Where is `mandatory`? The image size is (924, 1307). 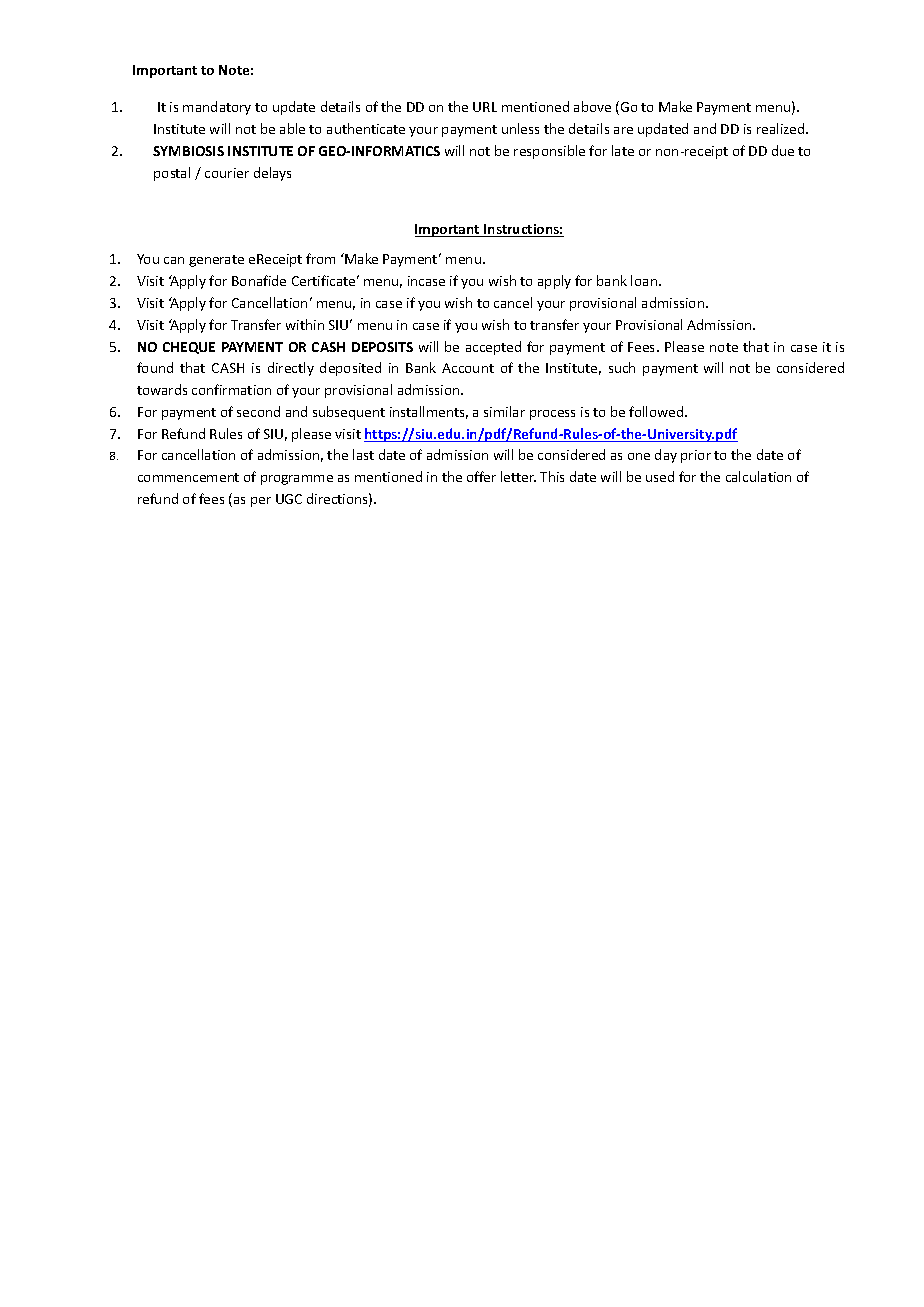
mandatory is located at coordinates (217, 108).
